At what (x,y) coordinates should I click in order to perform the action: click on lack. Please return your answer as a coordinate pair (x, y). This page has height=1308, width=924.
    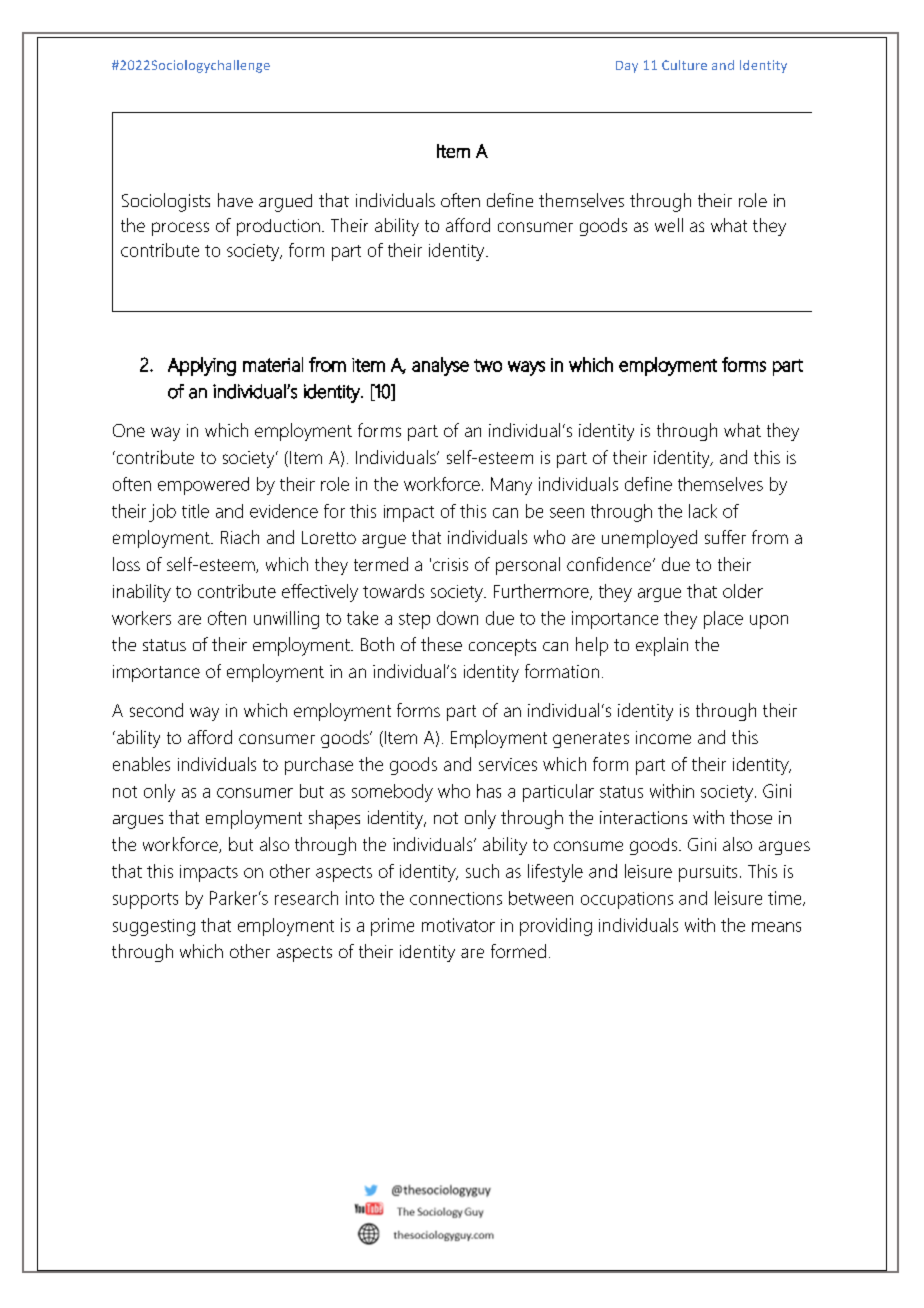
    Looking at the image, I should click on (703, 511).
